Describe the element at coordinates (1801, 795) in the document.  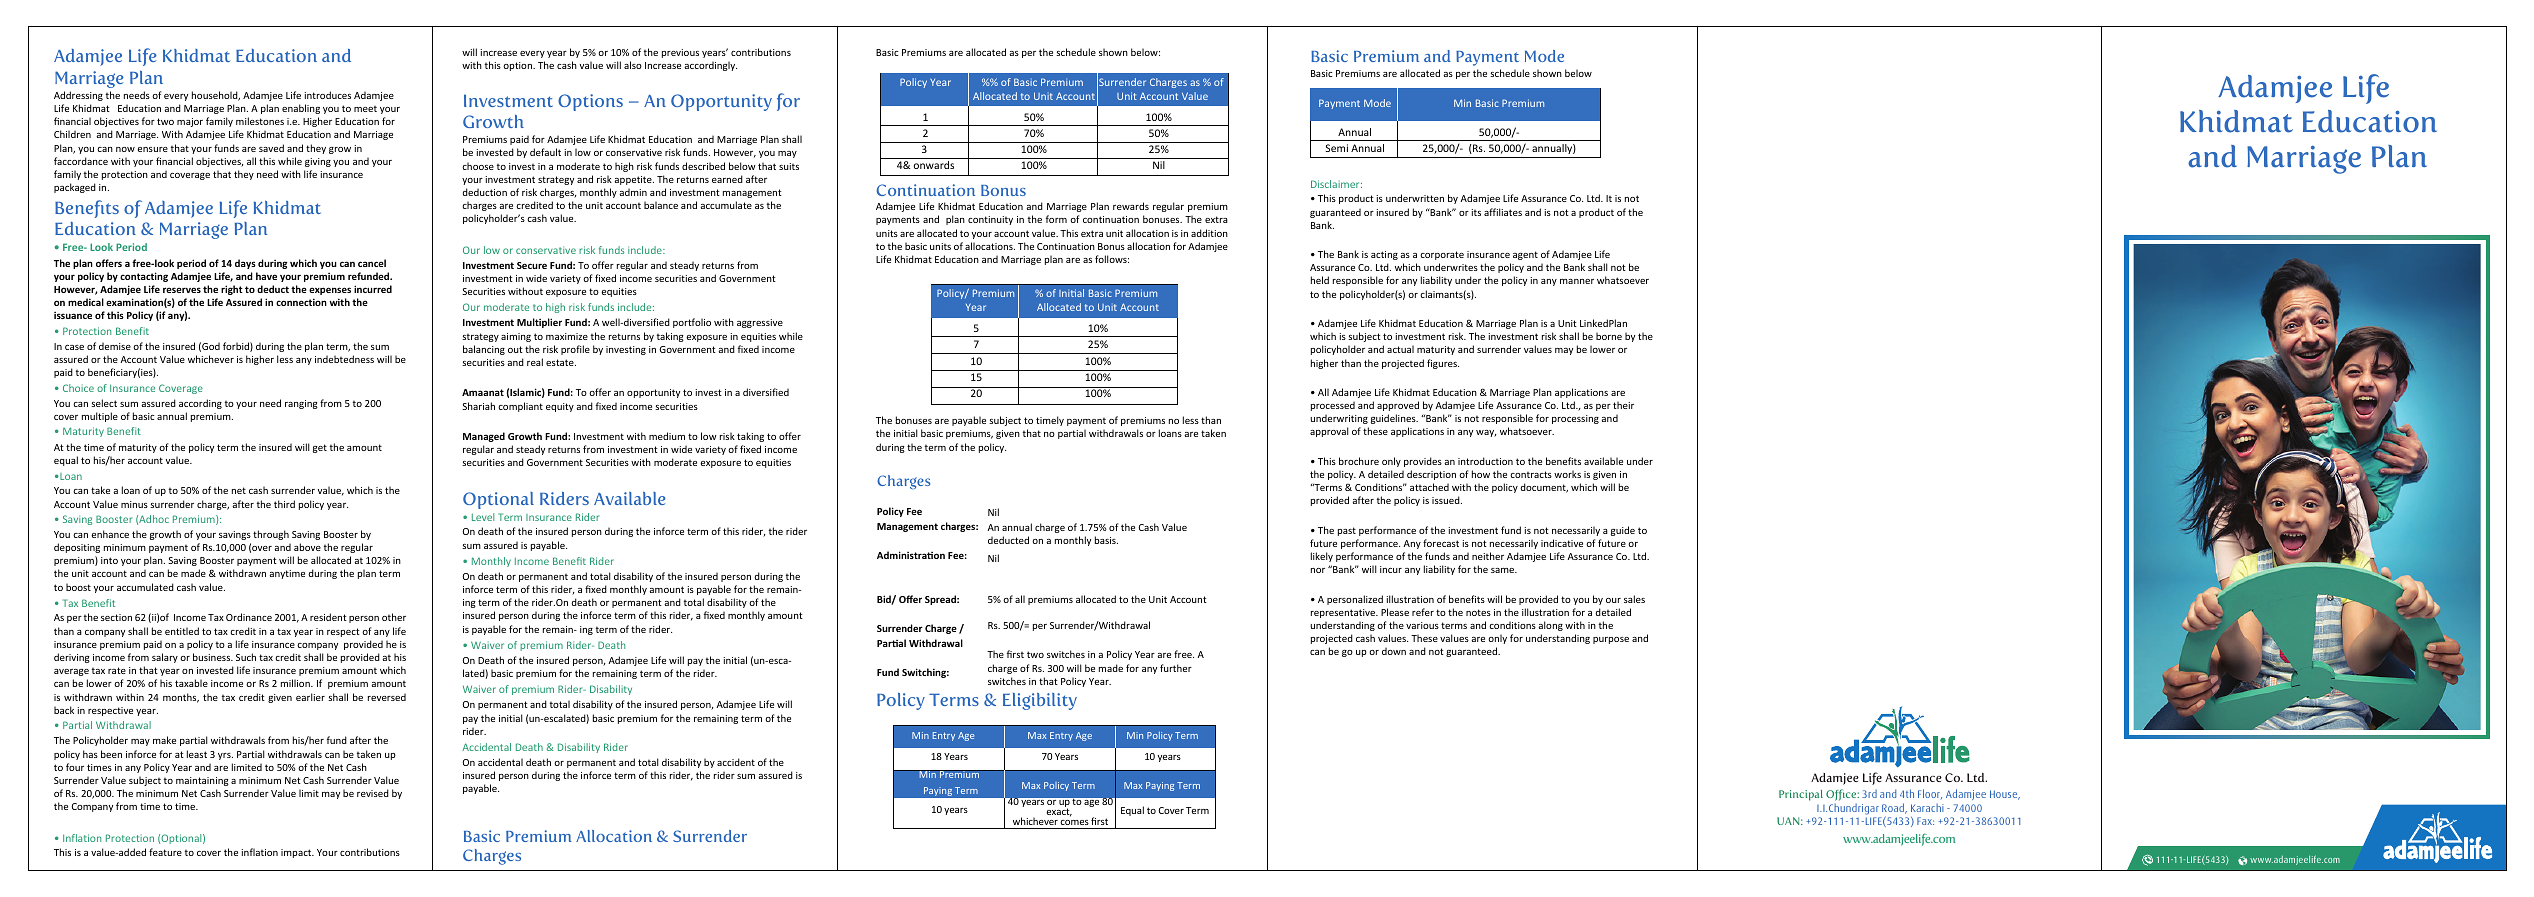
I see `Principal` at that location.
